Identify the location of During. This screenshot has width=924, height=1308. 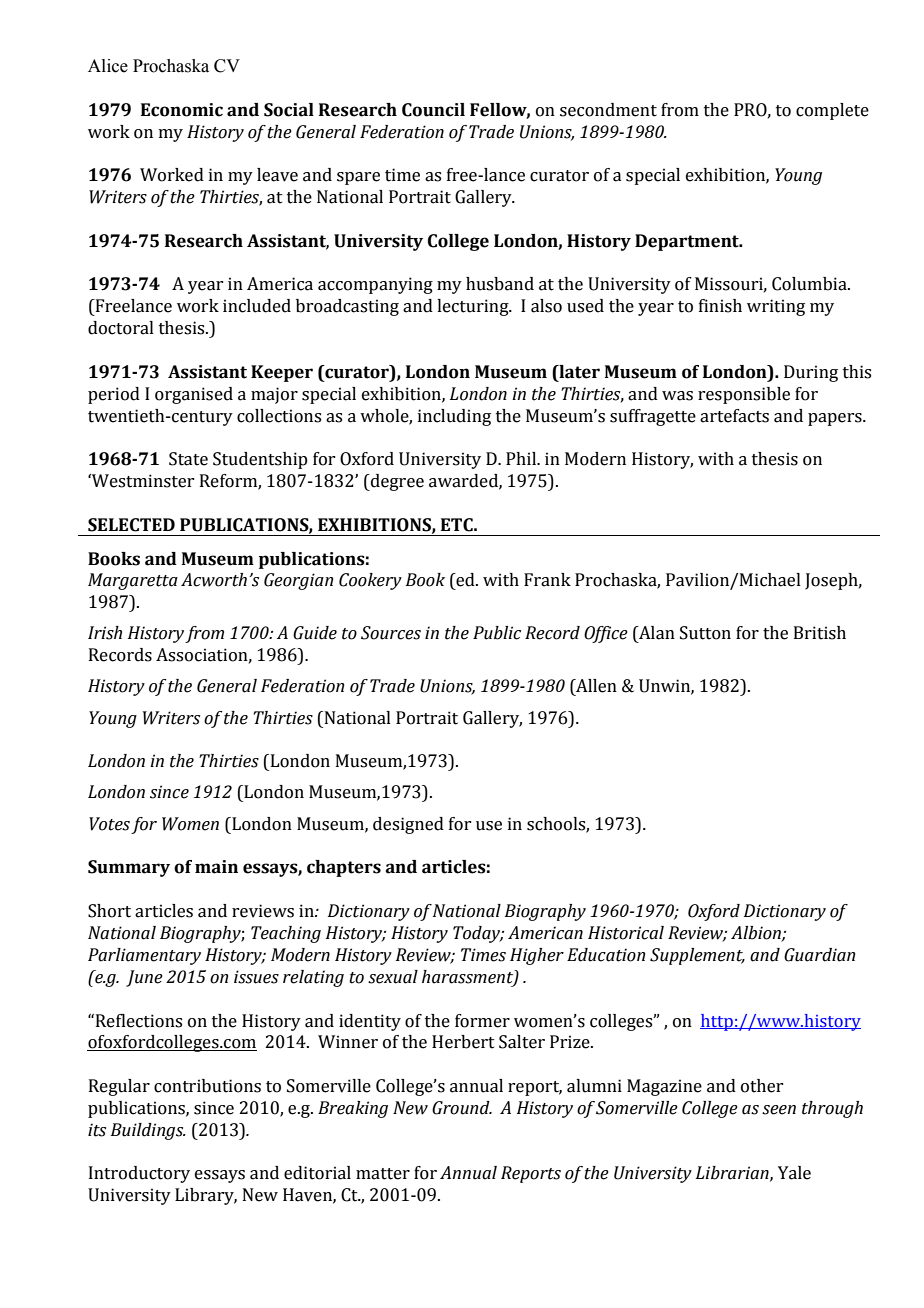
(811, 373).
